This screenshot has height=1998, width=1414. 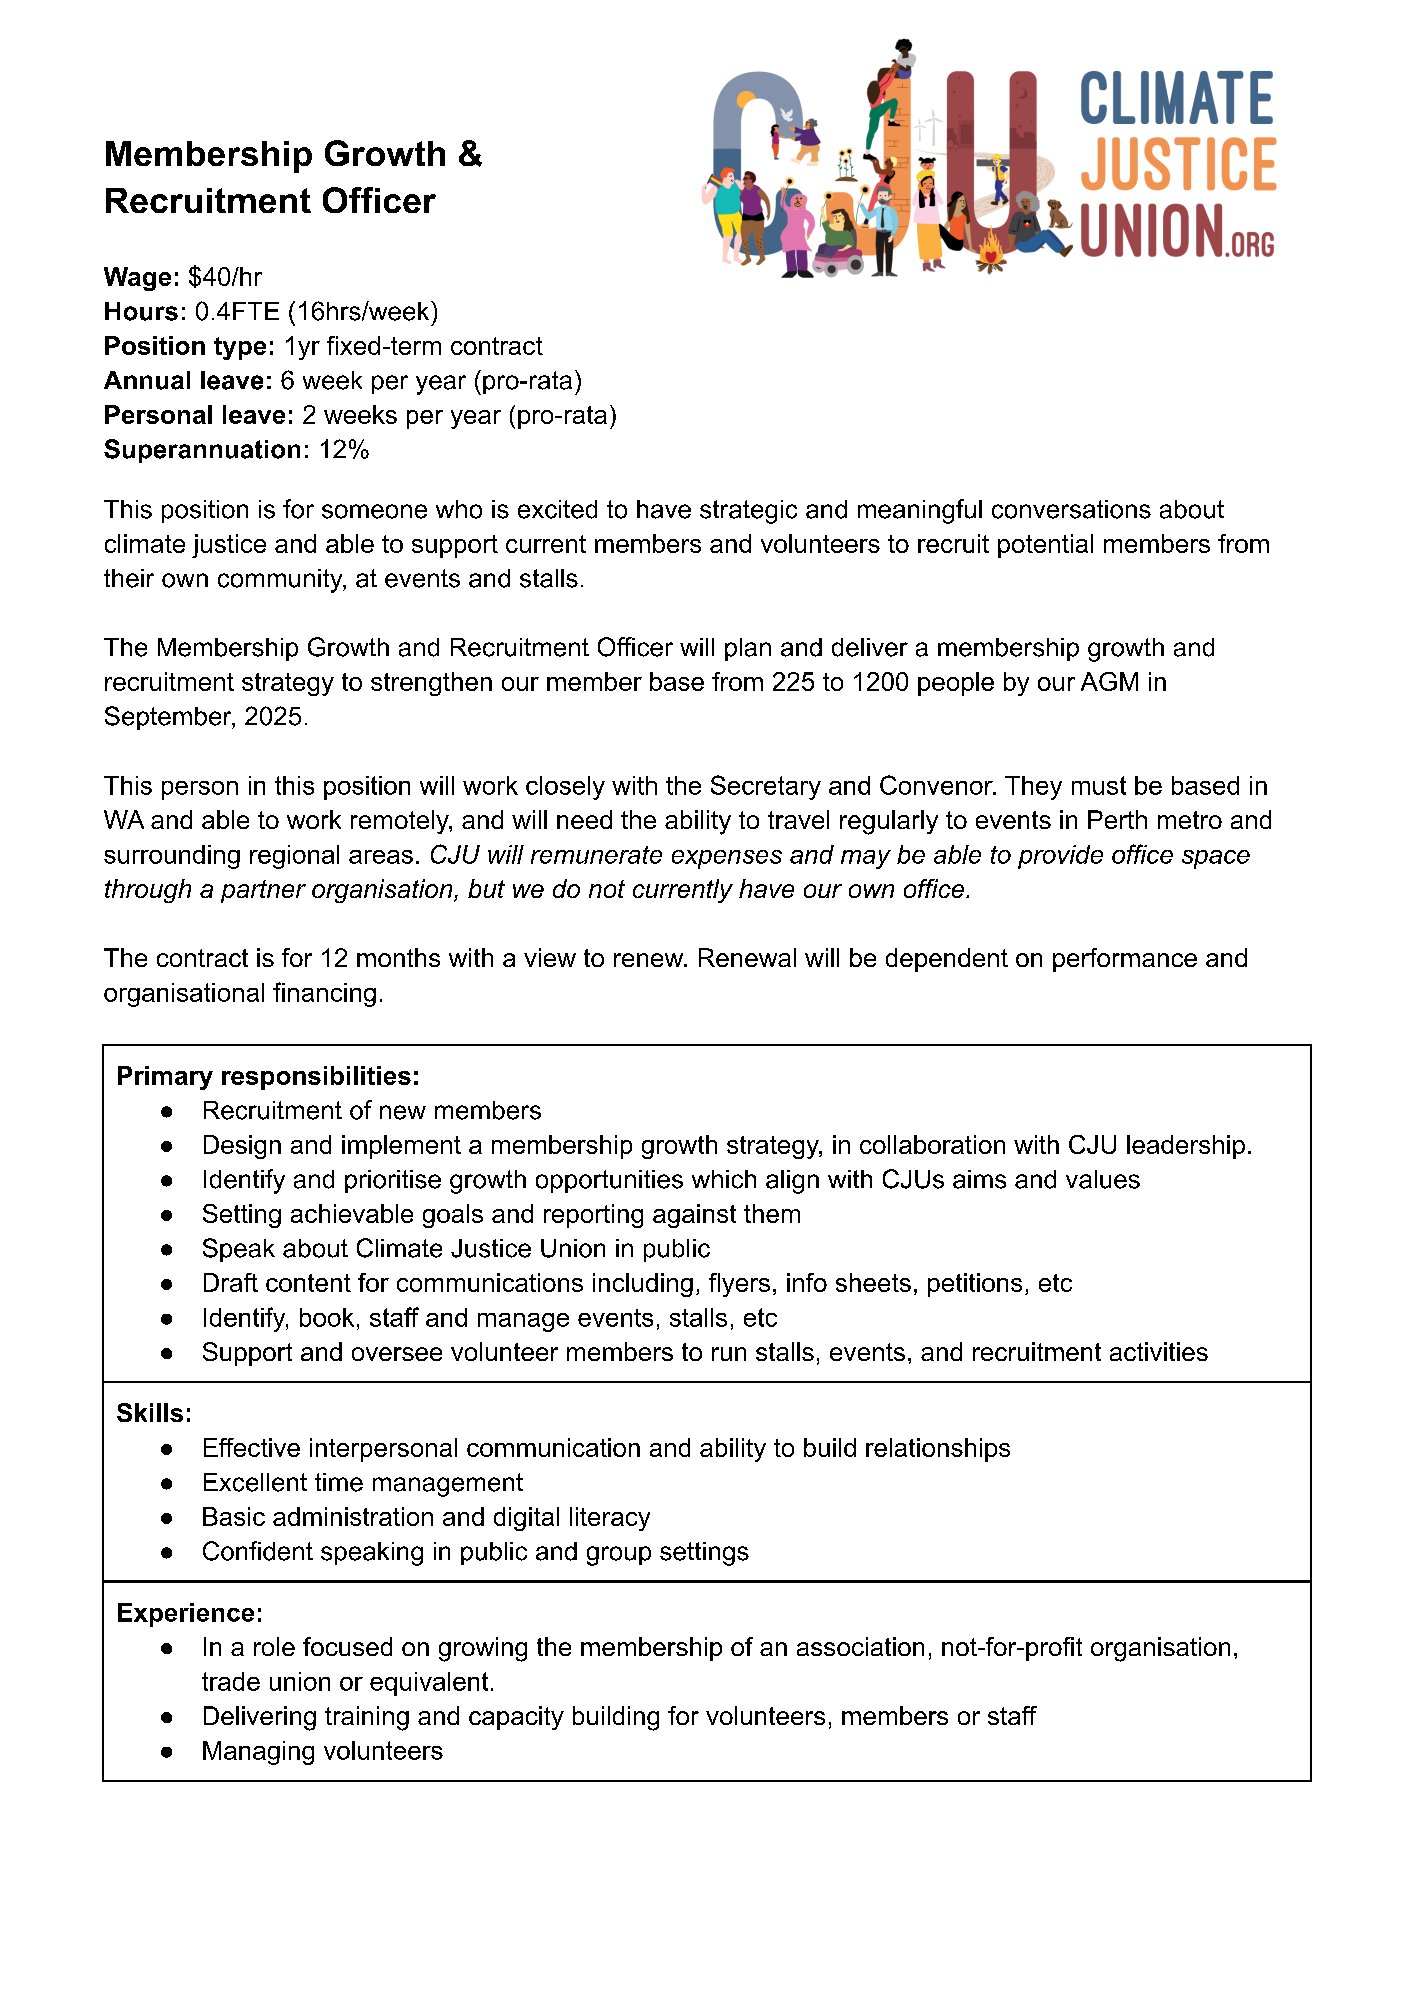 What do you see at coordinates (231, 1681) in the screenshot?
I see `trade` at bounding box center [231, 1681].
